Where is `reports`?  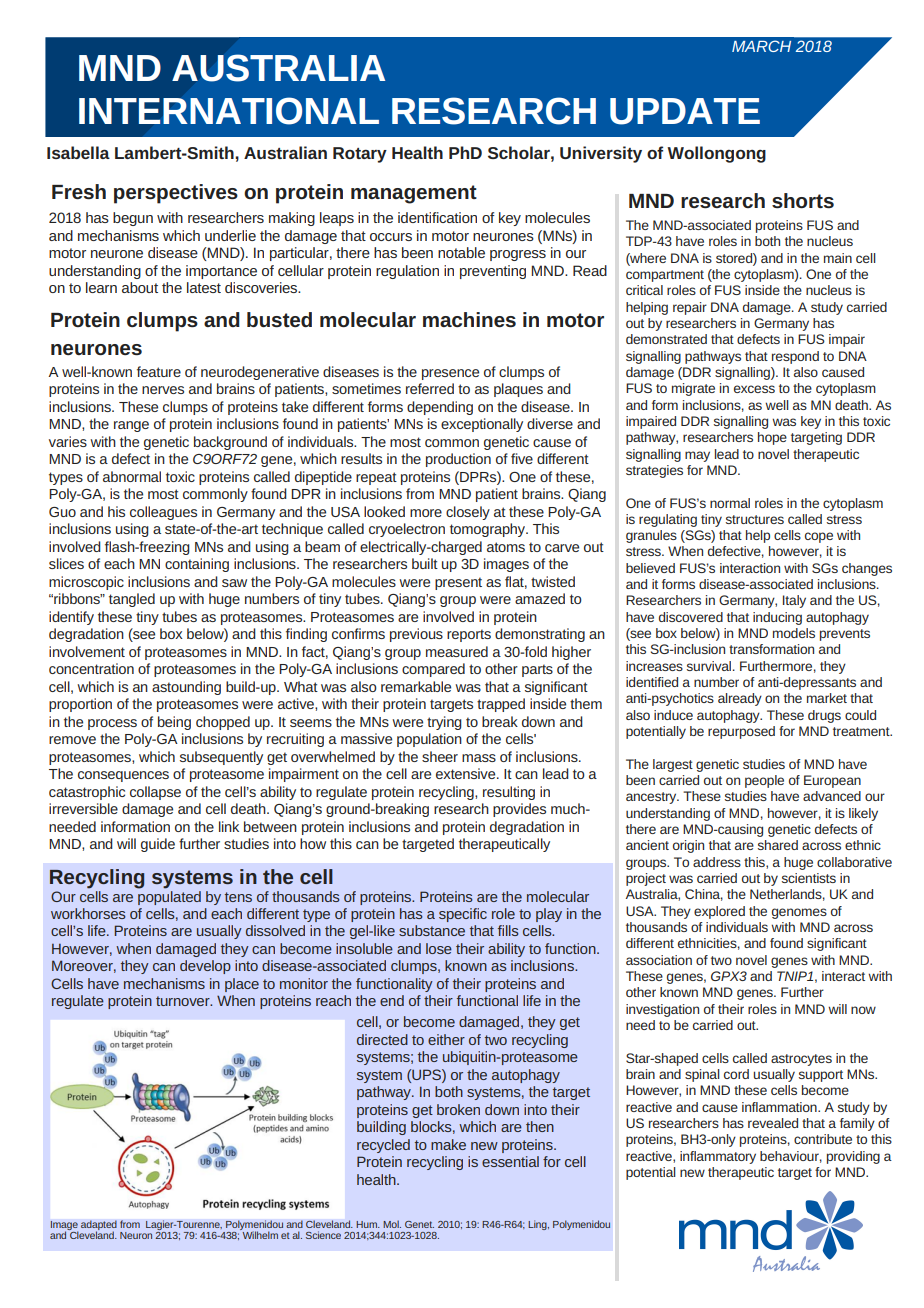 reports is located at coordinates (469, 635).
